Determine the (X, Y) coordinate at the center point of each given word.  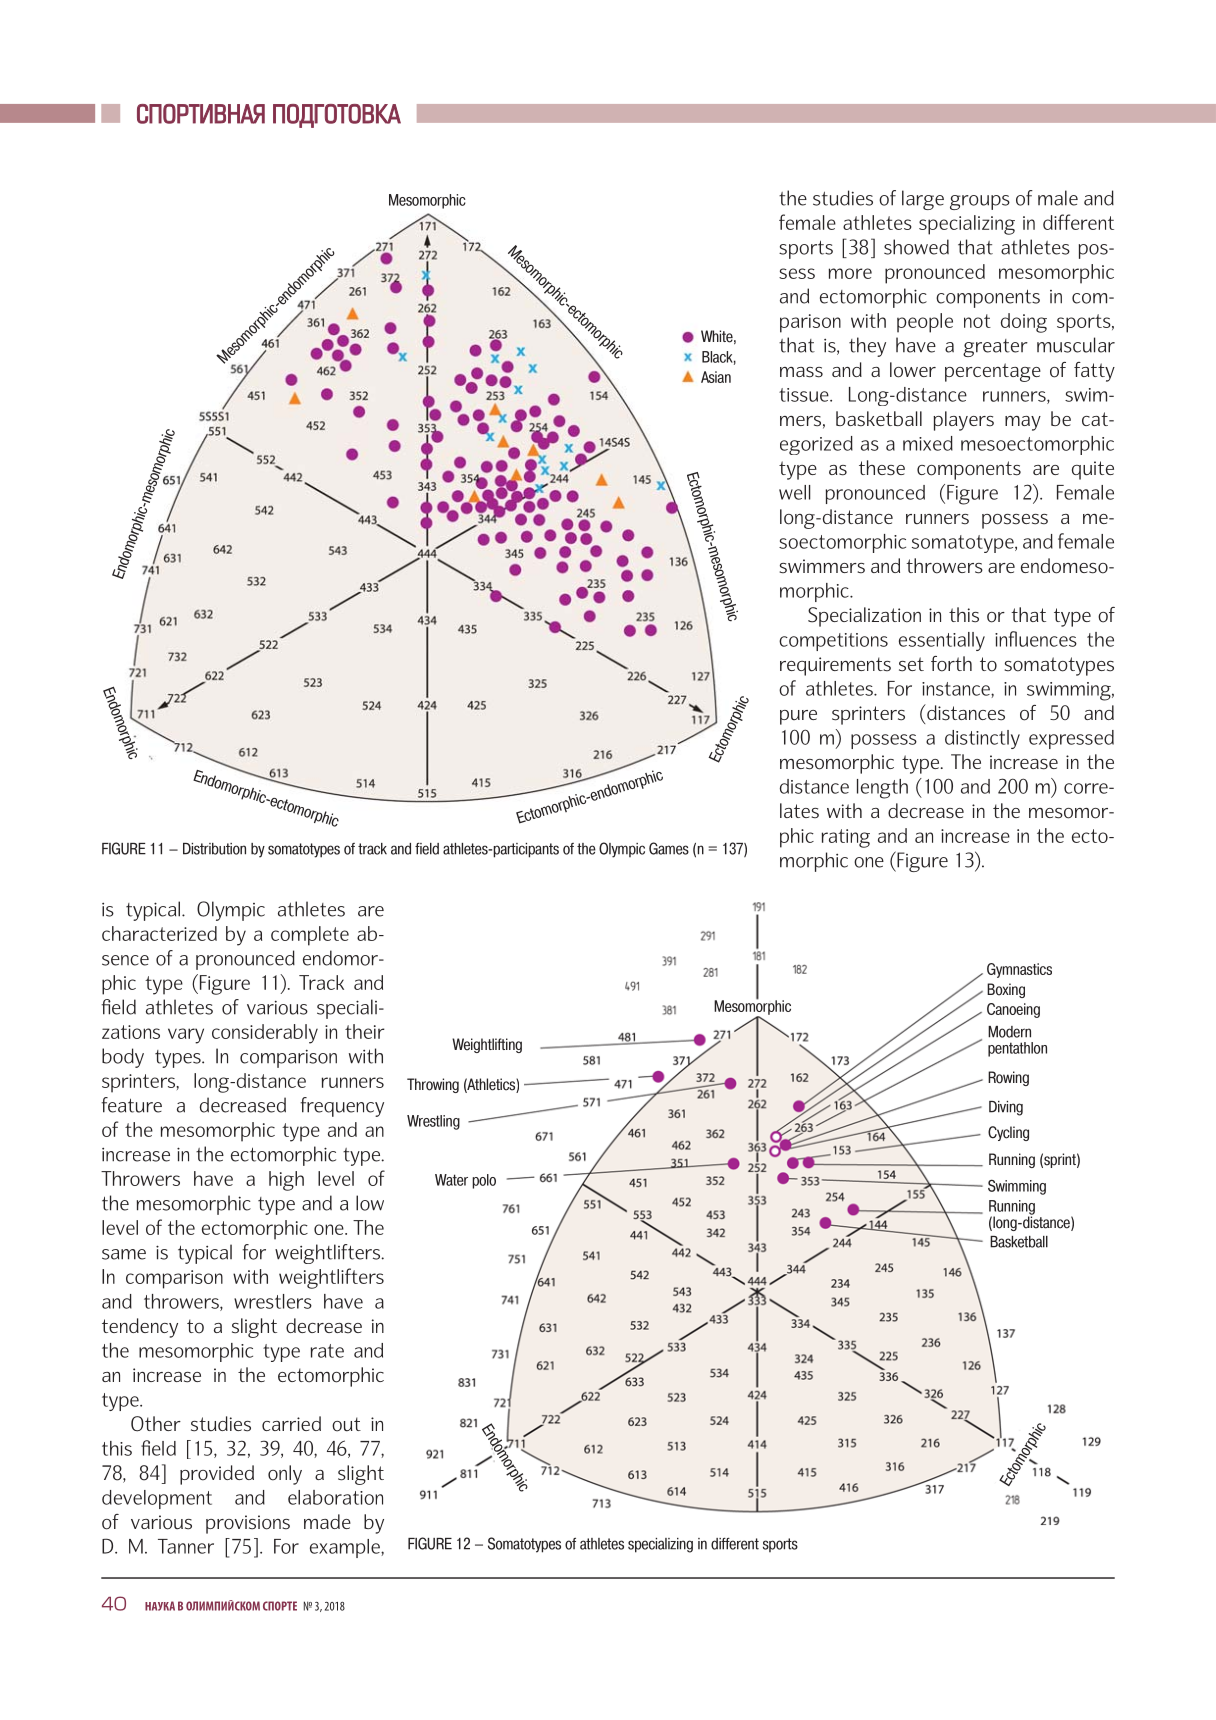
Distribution (214, 849)
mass (801, 372)
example (346, 1548)
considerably (265, 1034)
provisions (248, 1524)
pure (798, 717)
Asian (716, 377)
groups (980, 202)
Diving (1006, 1108)
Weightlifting (487, 1045)
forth (951, 664)
